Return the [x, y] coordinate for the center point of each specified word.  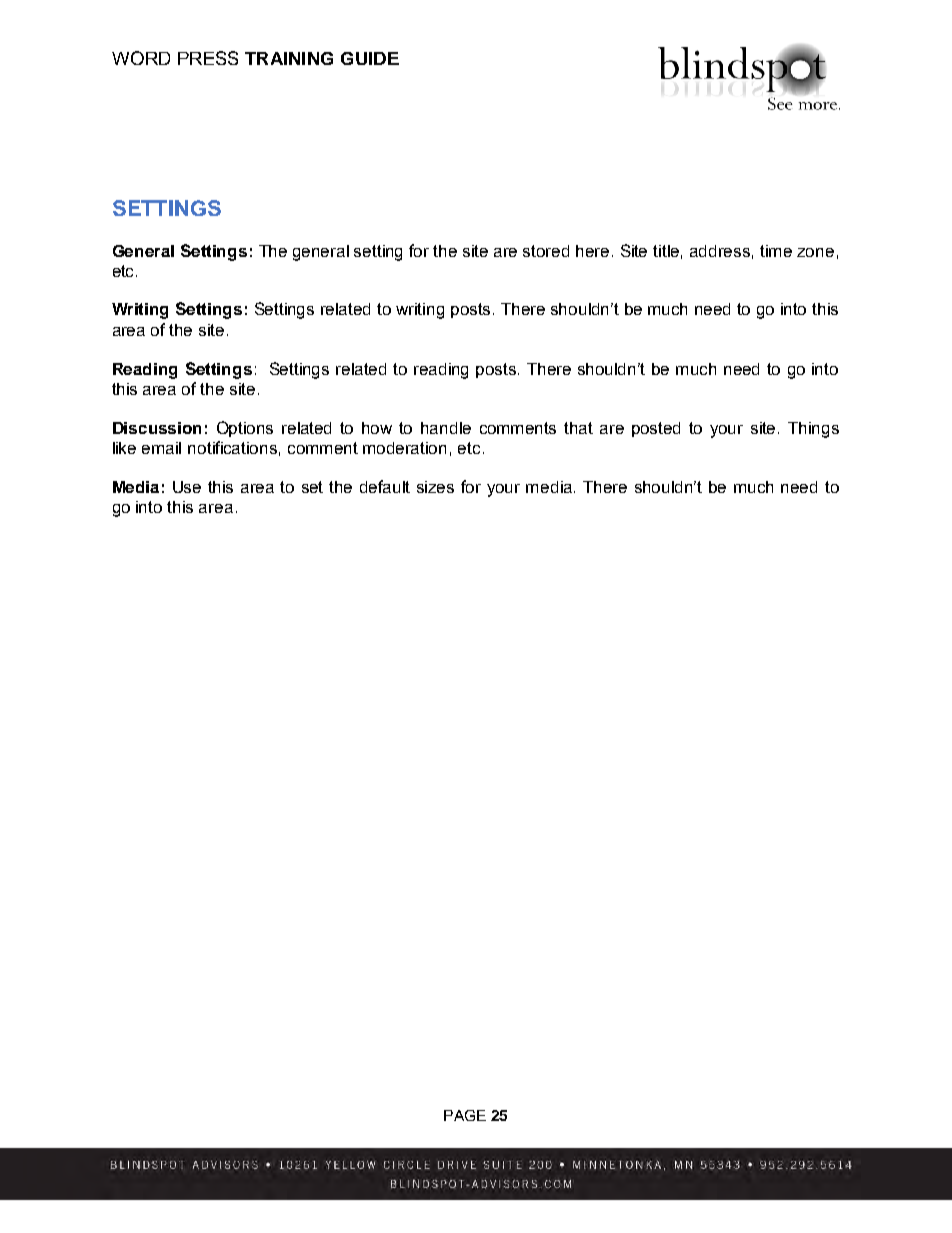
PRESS [208, 58]
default [385, 486]
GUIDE [370, 58]
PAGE [465, 1115]
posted [656, 429]
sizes [435, 487]
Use [187, 487]
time [776, 251]
